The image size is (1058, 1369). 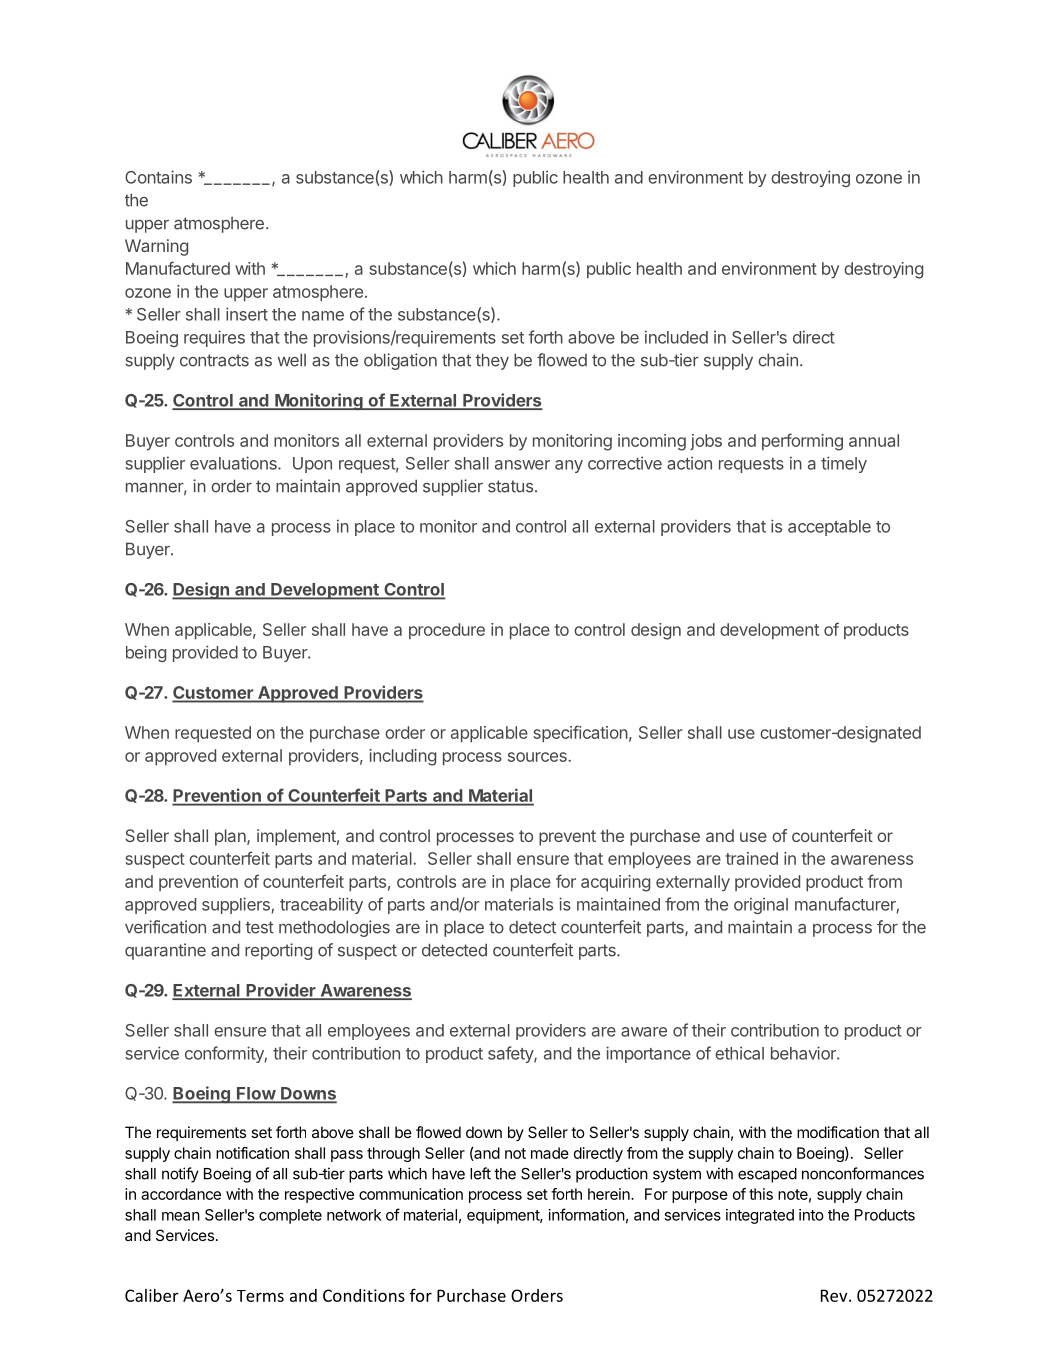 What do you see at coordinates (231, 837) in the screenshot?
I see `plan` at bounding box center [231, 837].
